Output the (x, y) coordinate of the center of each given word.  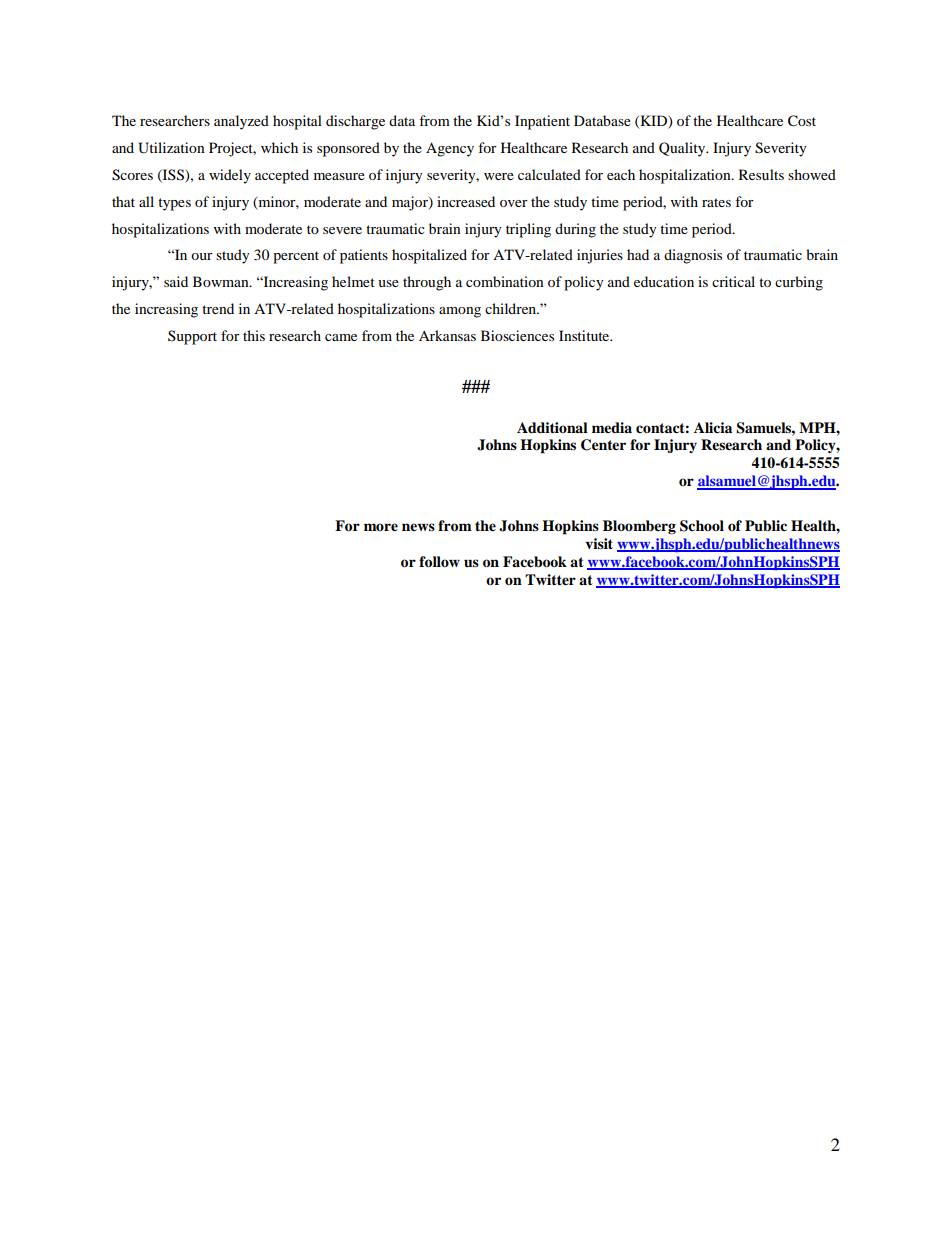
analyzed (241, 122)
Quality (683, 149)
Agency (450, 149)
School (702, 526)
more (381, 527)
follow (439, 562)
